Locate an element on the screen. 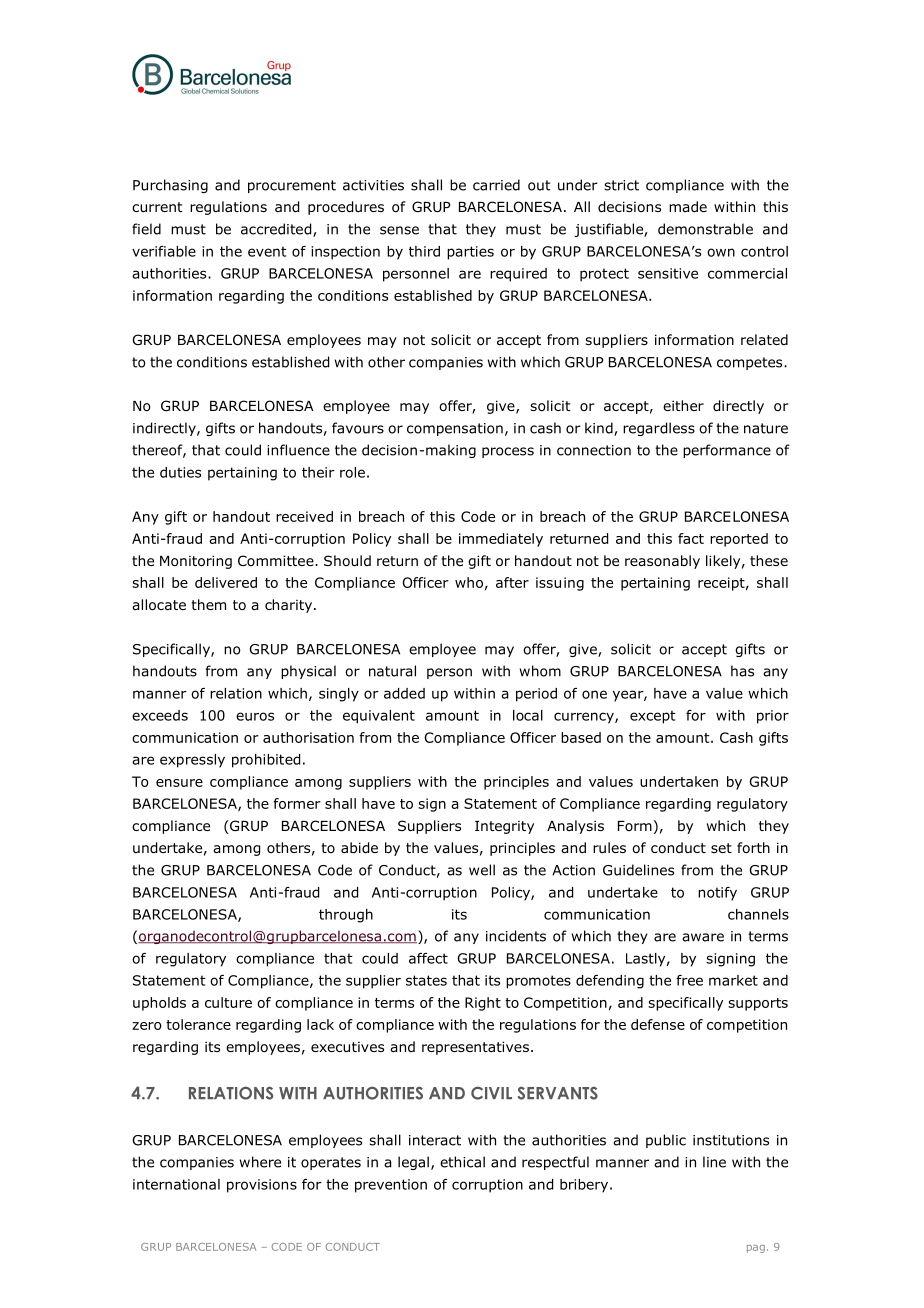  except is located at coordinates (653, 717).
